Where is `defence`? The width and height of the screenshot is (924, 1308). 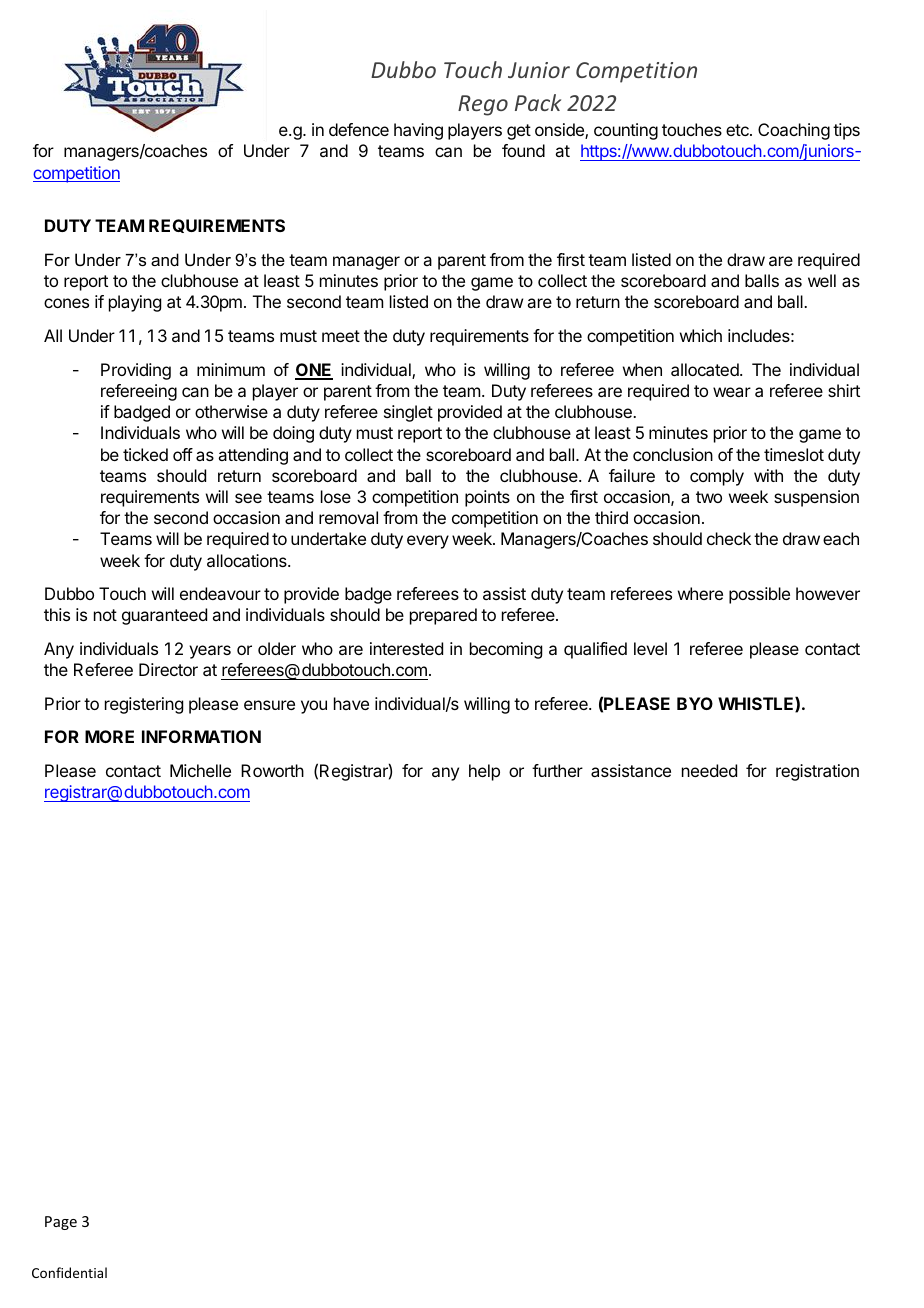
defence is located at coordinates (359, 129).
